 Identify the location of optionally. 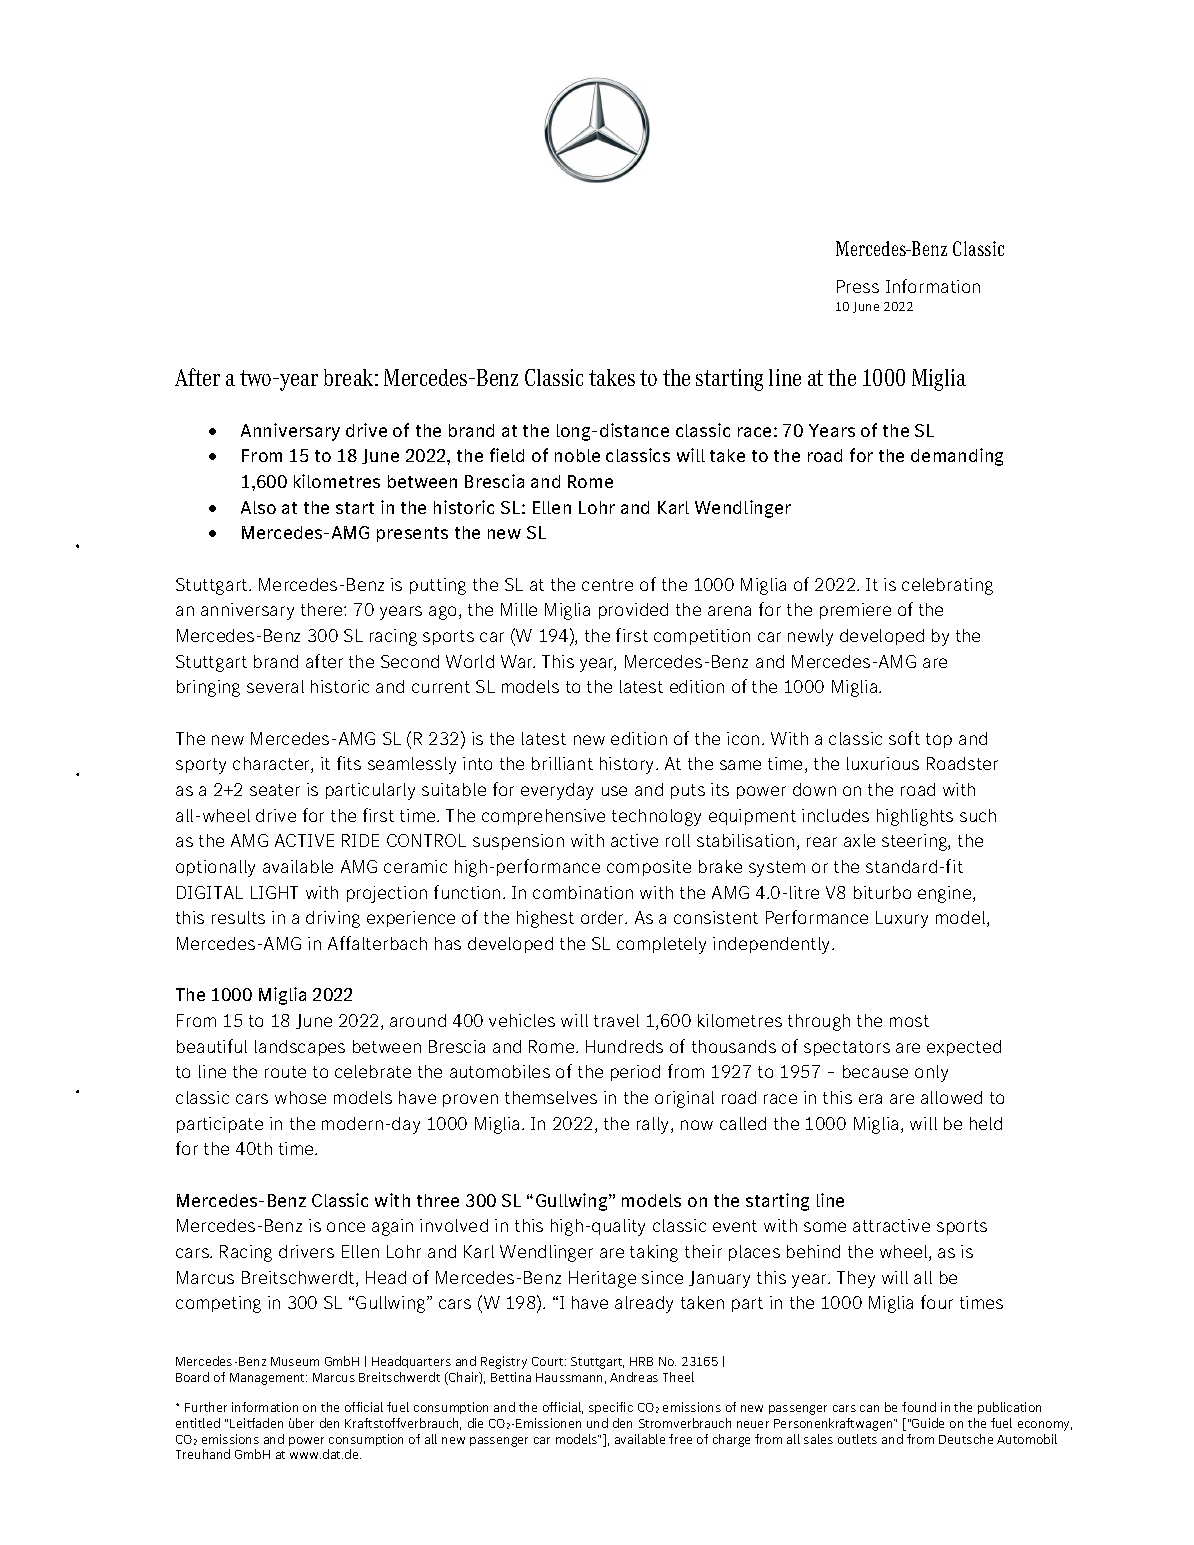
(215, 868).
